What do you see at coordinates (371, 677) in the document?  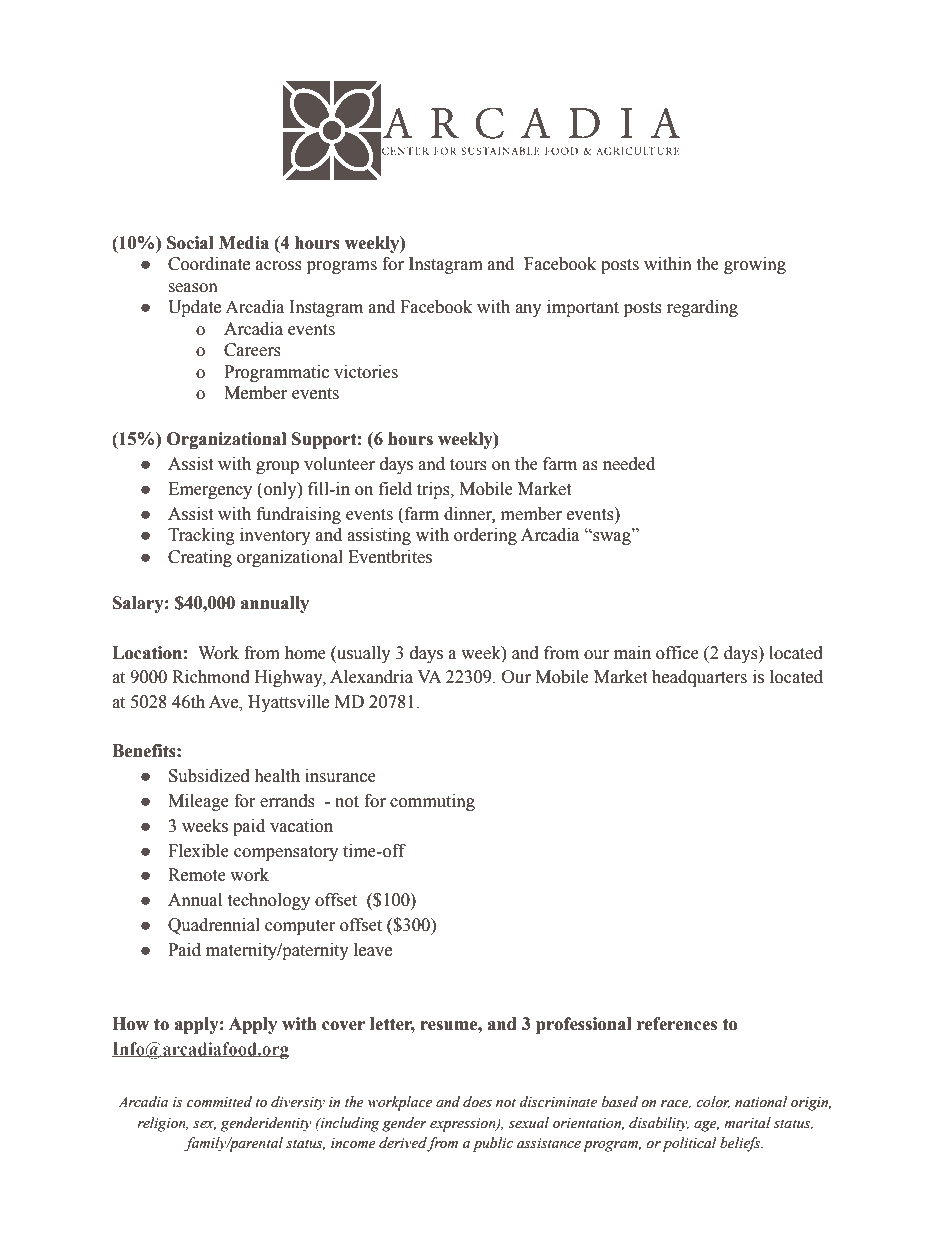 I see `Alexandria` at bounding box center [371, 677].
